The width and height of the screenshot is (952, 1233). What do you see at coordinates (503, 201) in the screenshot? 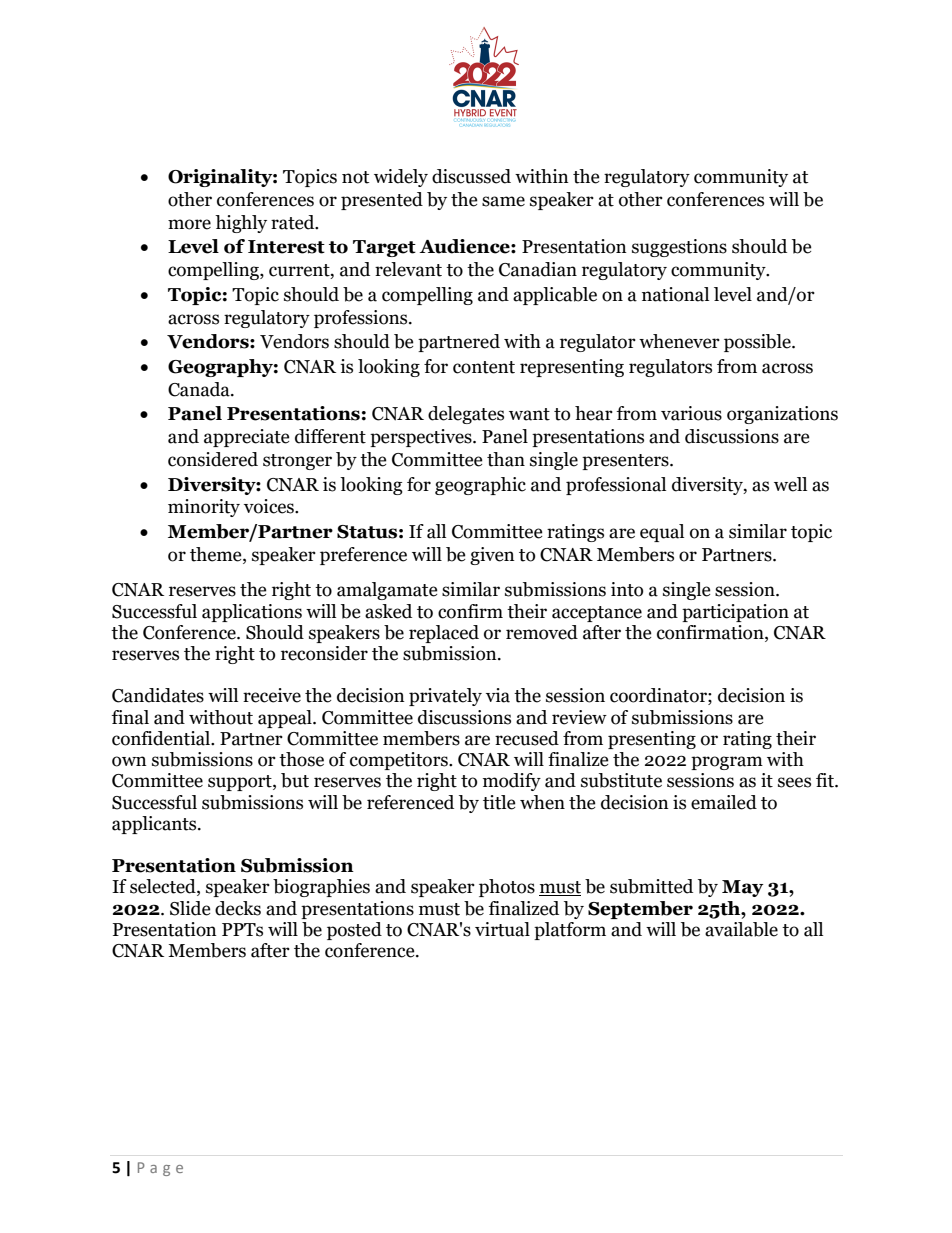
I see `same` at bounding box center [503, 201].
